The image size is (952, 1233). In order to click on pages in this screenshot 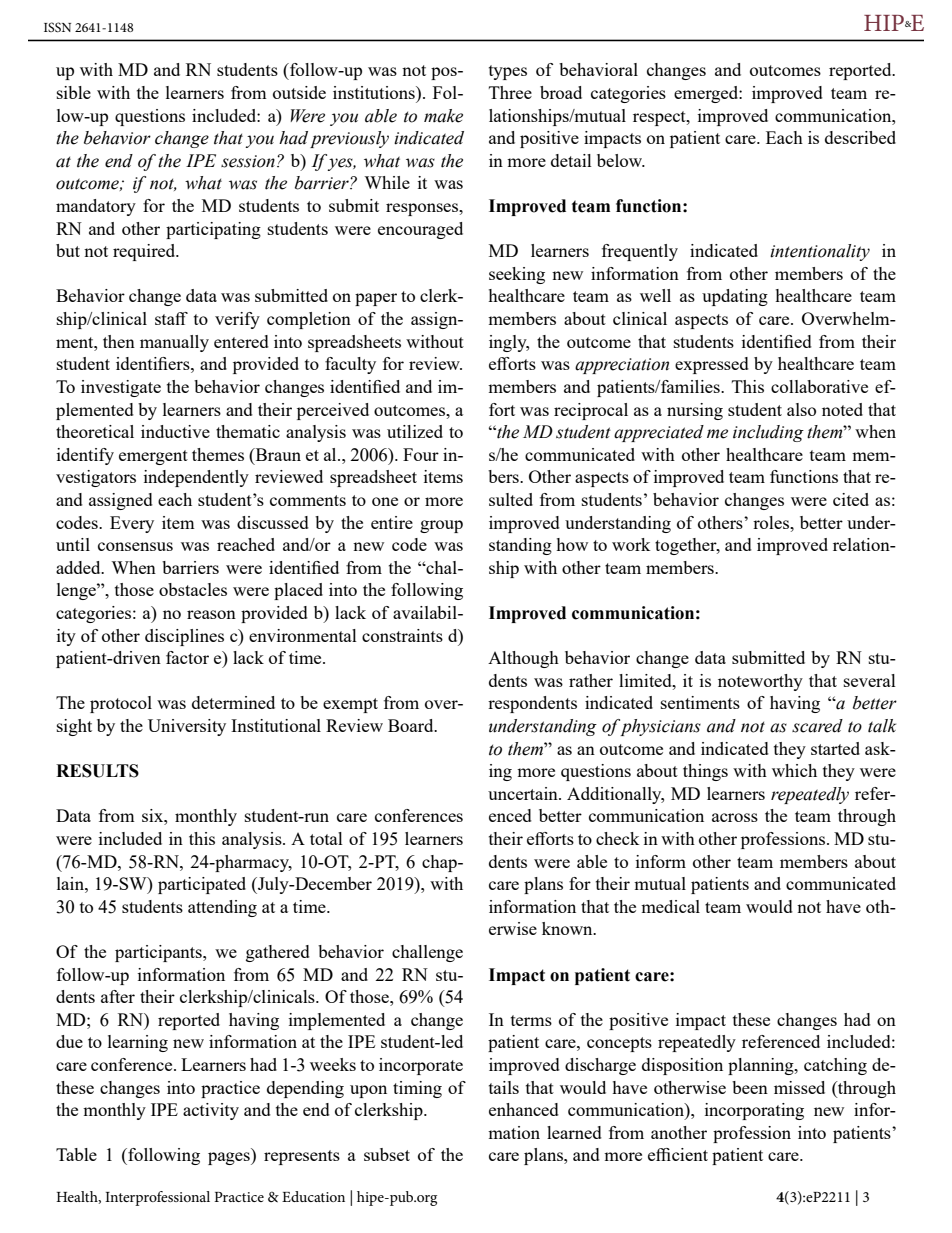, I will do `click(230, 1158)`.
